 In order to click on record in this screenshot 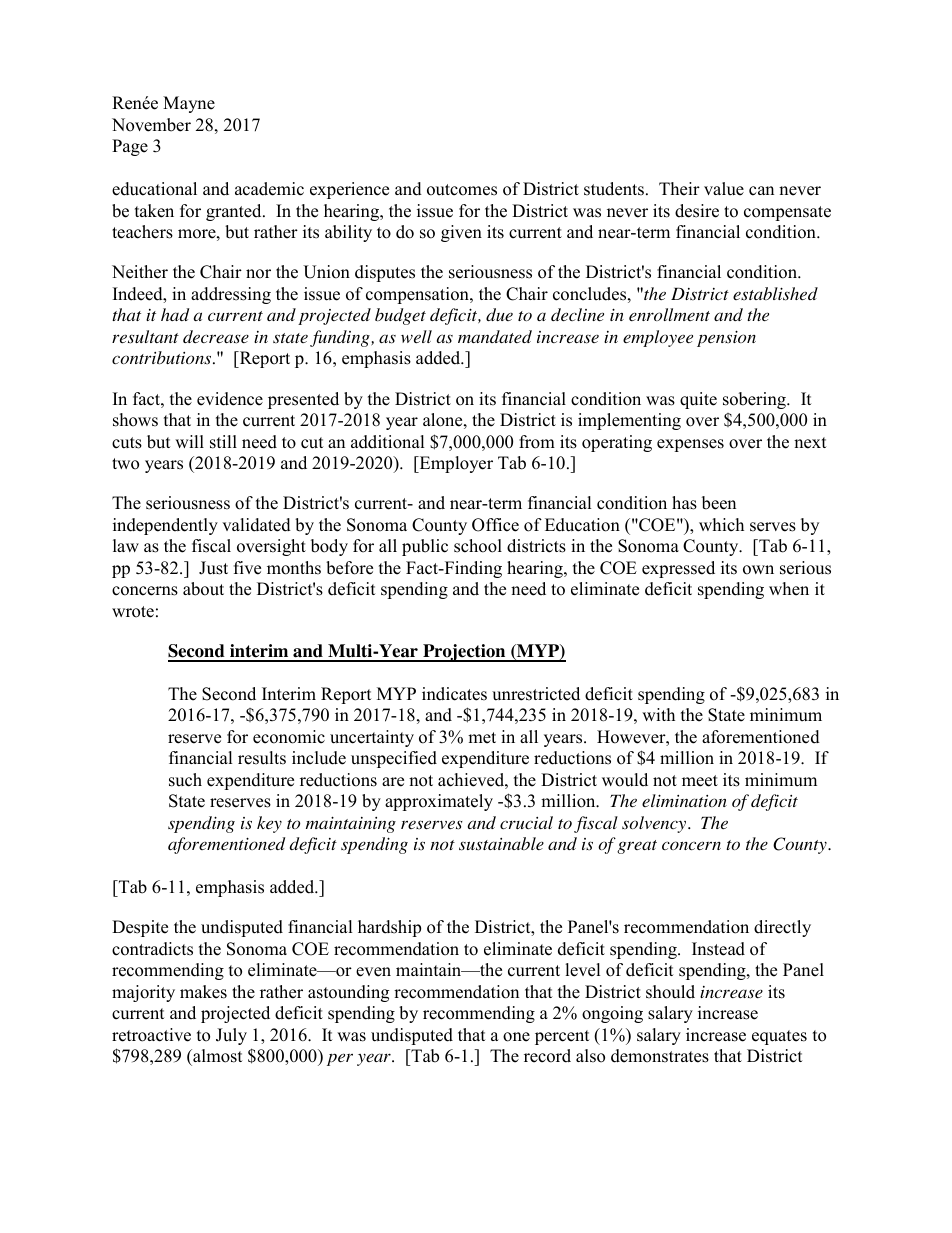, I will do `click(547, 1056)`.
